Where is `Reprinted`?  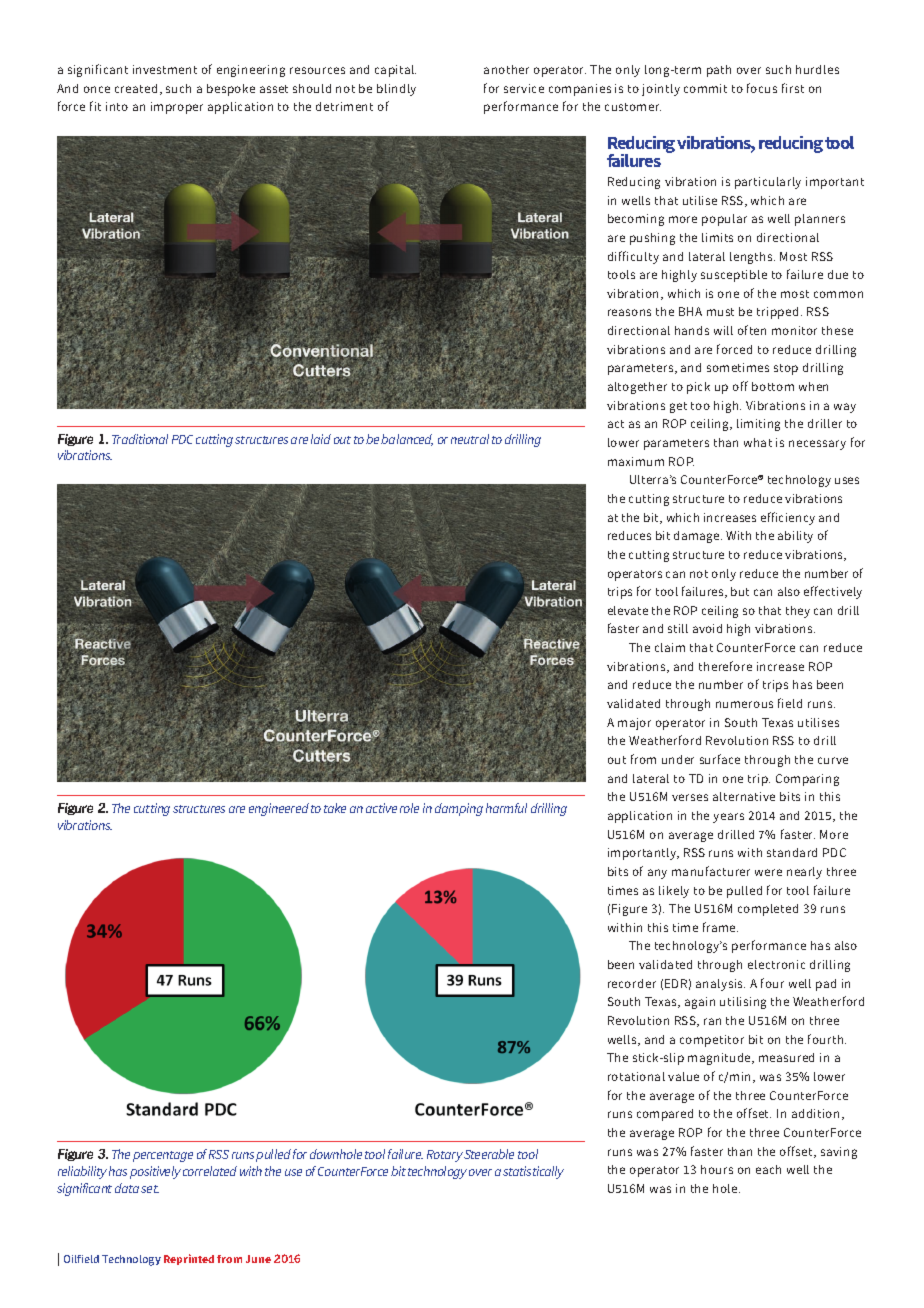
Reprinted is located at coordinates (189, 1259).
